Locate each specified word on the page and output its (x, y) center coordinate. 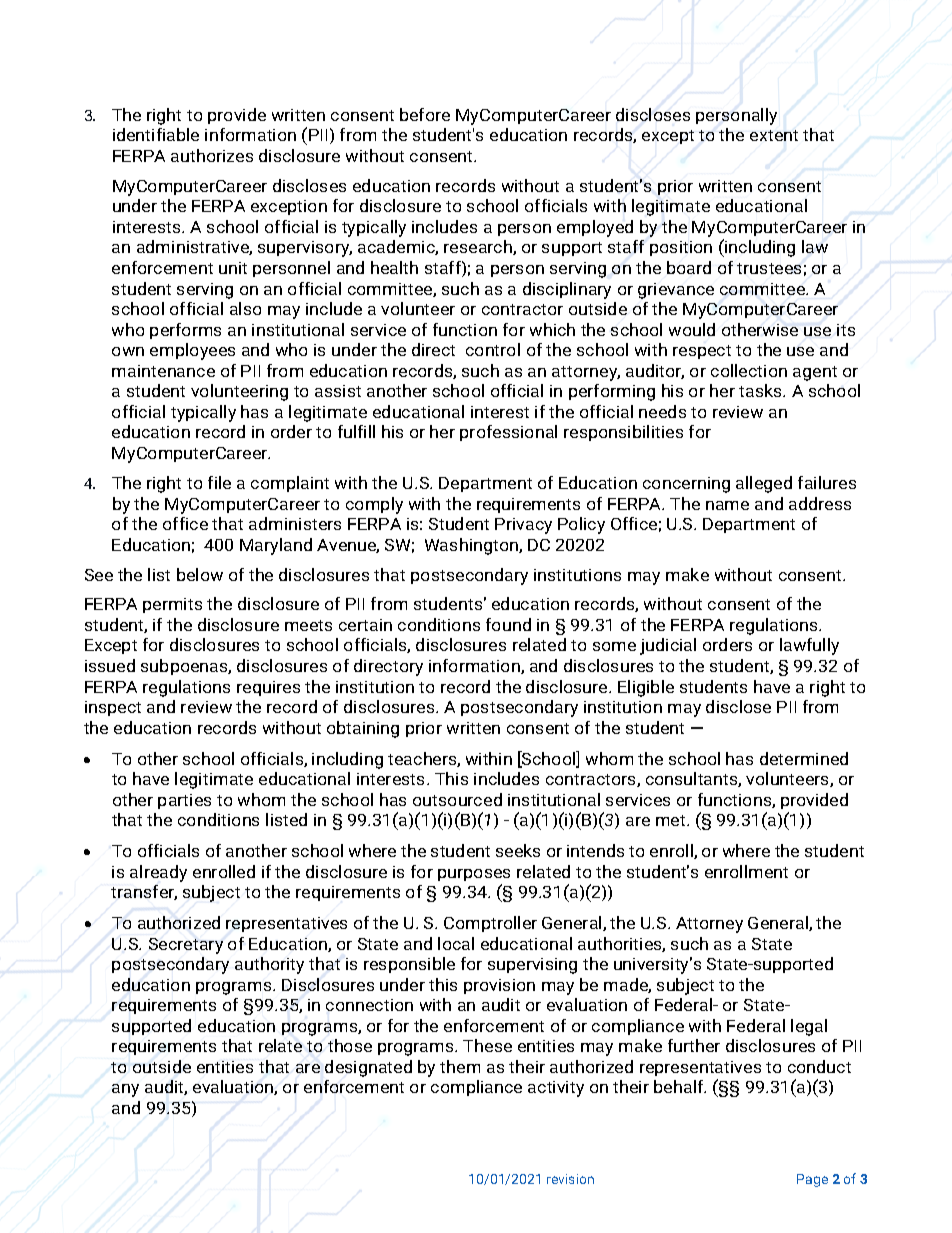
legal (809, 1027)
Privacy (523, 526)
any (125, 1090)
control (493, 349)
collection (749, 370)
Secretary (186, 946)
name (727, 505)
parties (184, 801)
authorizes (212, 155)
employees (192, 351)
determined (804, 758)
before (425, 114)
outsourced (457, 799)
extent (774, 135)
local (456, 943)
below (200, 574)
